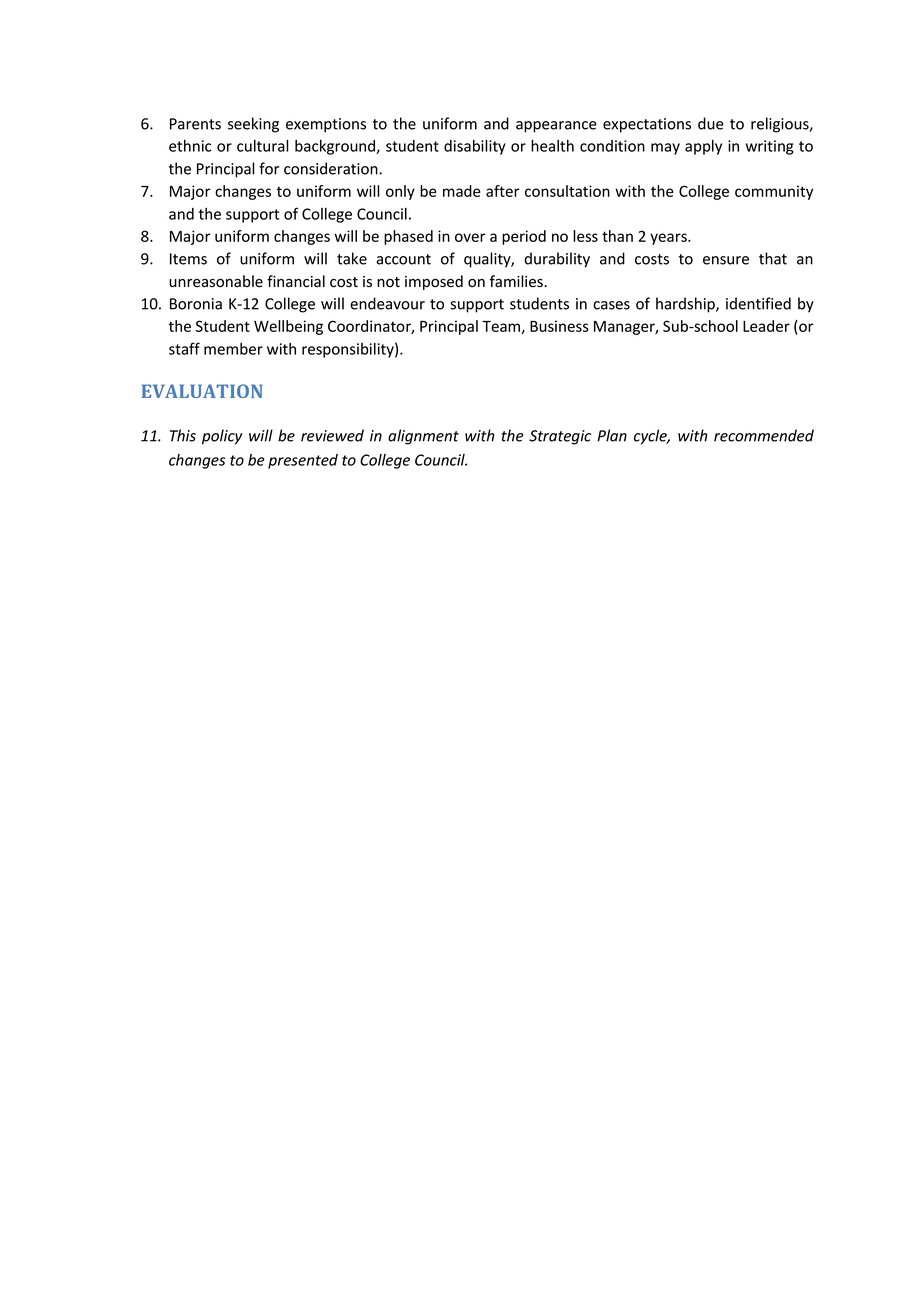  Describe the element at coordinates (222, 437) in the image. I see `policy` at that location.
